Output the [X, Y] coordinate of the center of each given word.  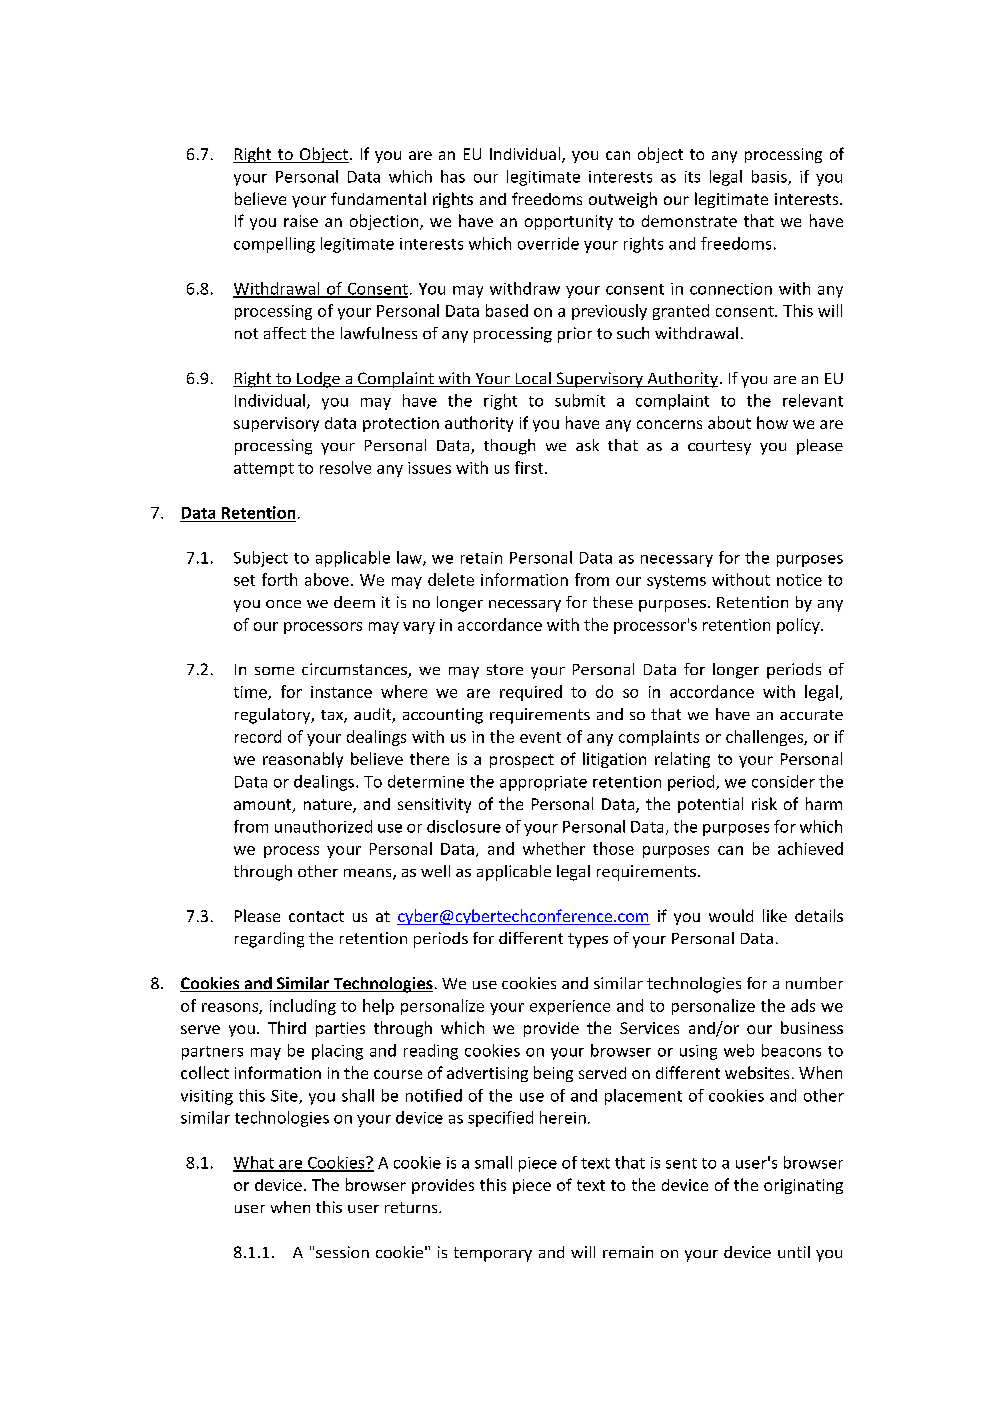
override [548, 243]
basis [770, 177]
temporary [493, 1254]
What [254, 1163]
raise [301, 221]
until [794, 1252]
